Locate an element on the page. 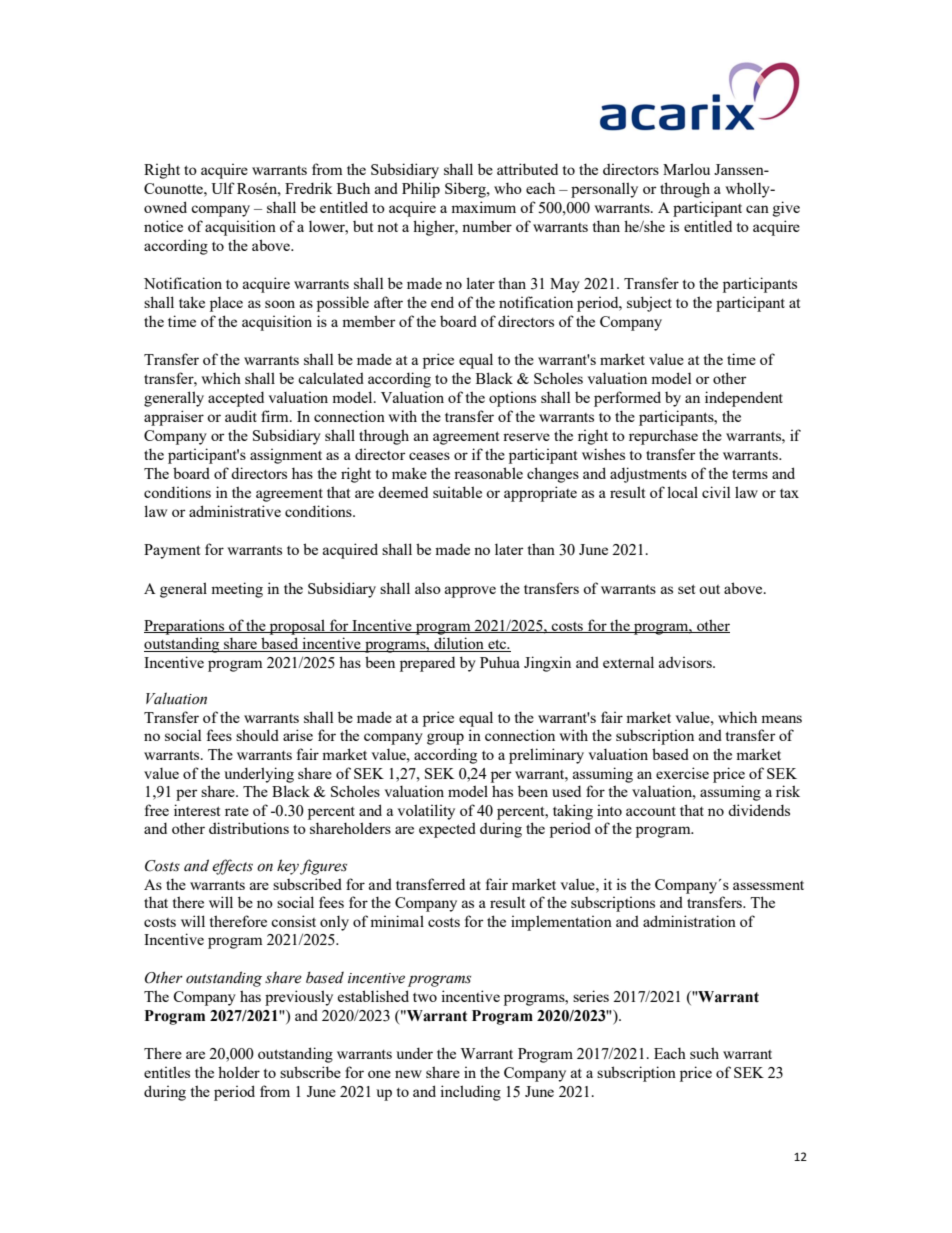 The image size is (952, 1233). such is located at coordinates (704, 1053).
